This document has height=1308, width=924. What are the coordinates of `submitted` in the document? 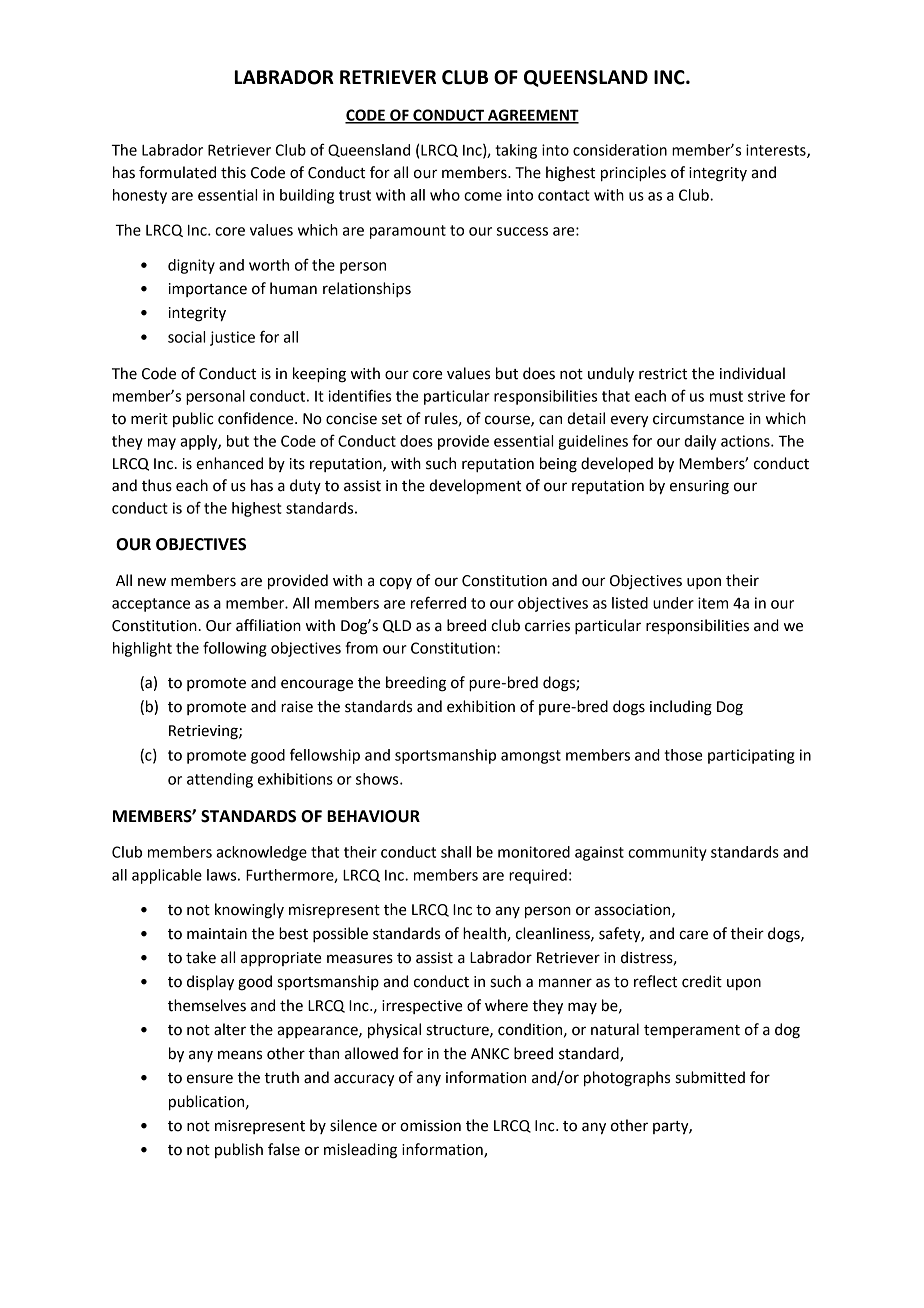 It's located at (710, 1077).
